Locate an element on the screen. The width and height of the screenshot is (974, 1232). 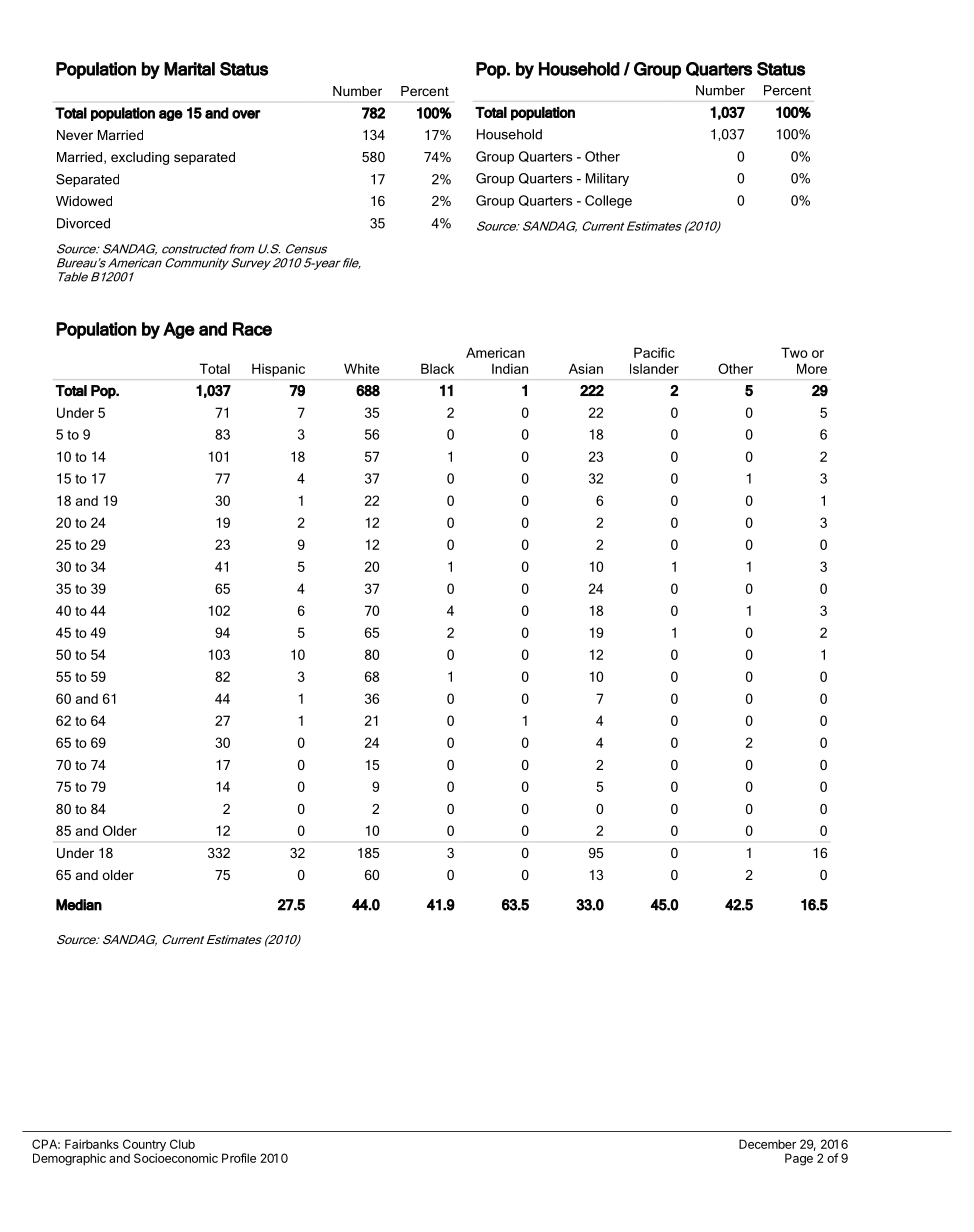
Military is located at coordinates (607, 179).
